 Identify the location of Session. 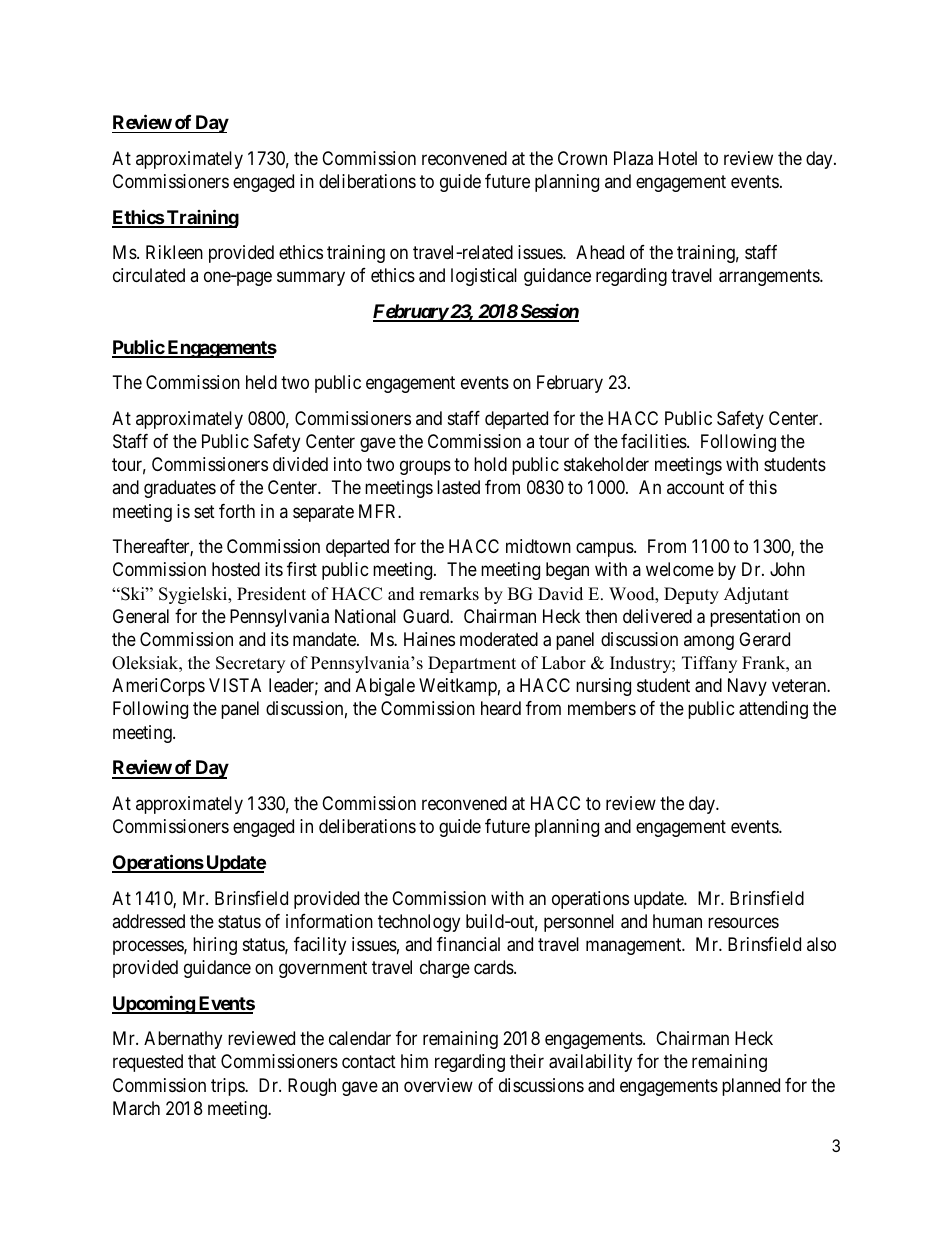
(548, 312).
